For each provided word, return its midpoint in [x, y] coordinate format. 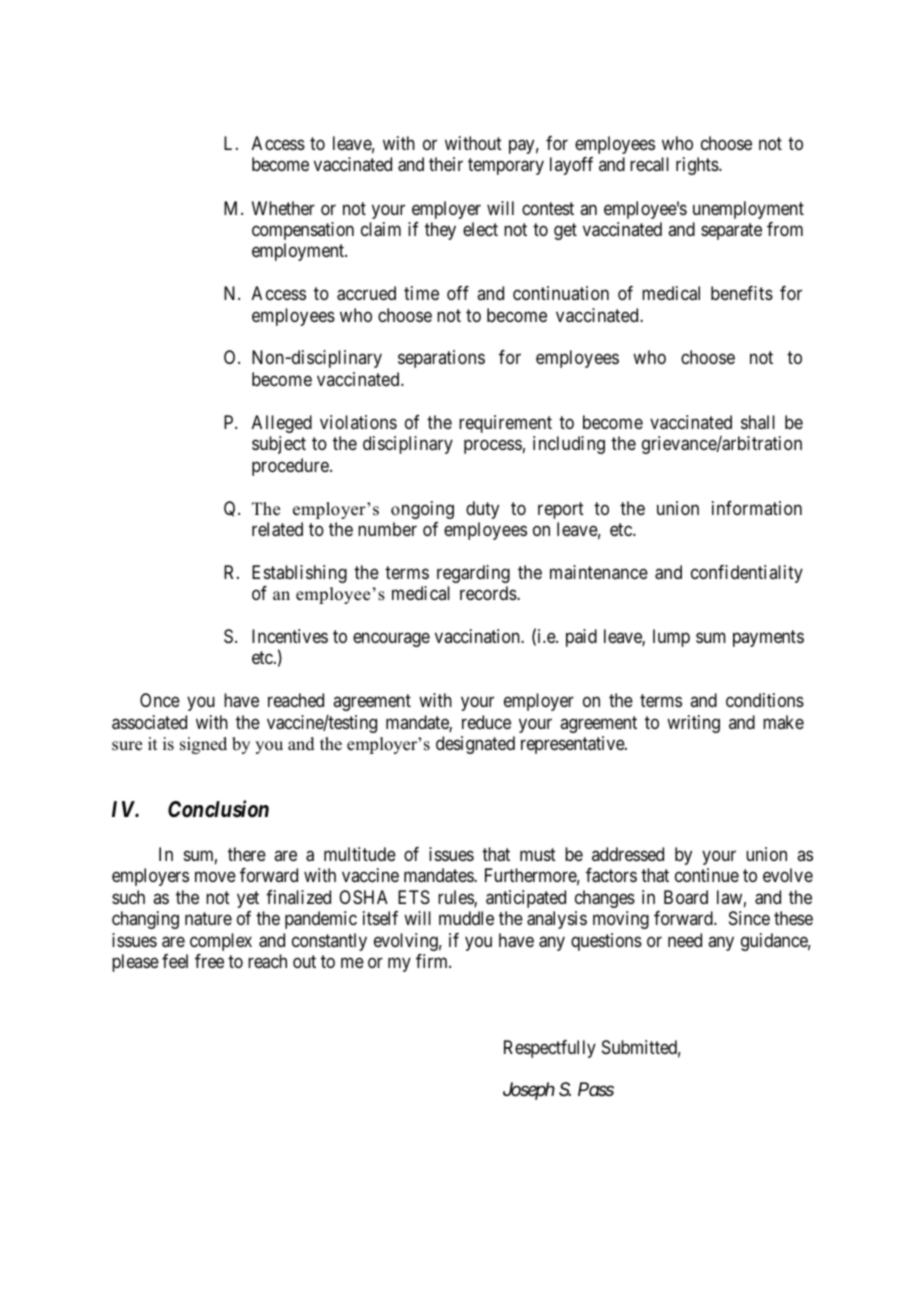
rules [456, 898]
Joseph [529, 1091]
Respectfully [550, 1049]
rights [698, 166]
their [446, 164]
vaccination [478, 636]
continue [707, 875]
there [247, 854]
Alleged [282, 424]
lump [671, 638]
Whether [283, 208]
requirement [505, 424]
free [209, 961]
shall [758, 422]
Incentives [290, 636]
